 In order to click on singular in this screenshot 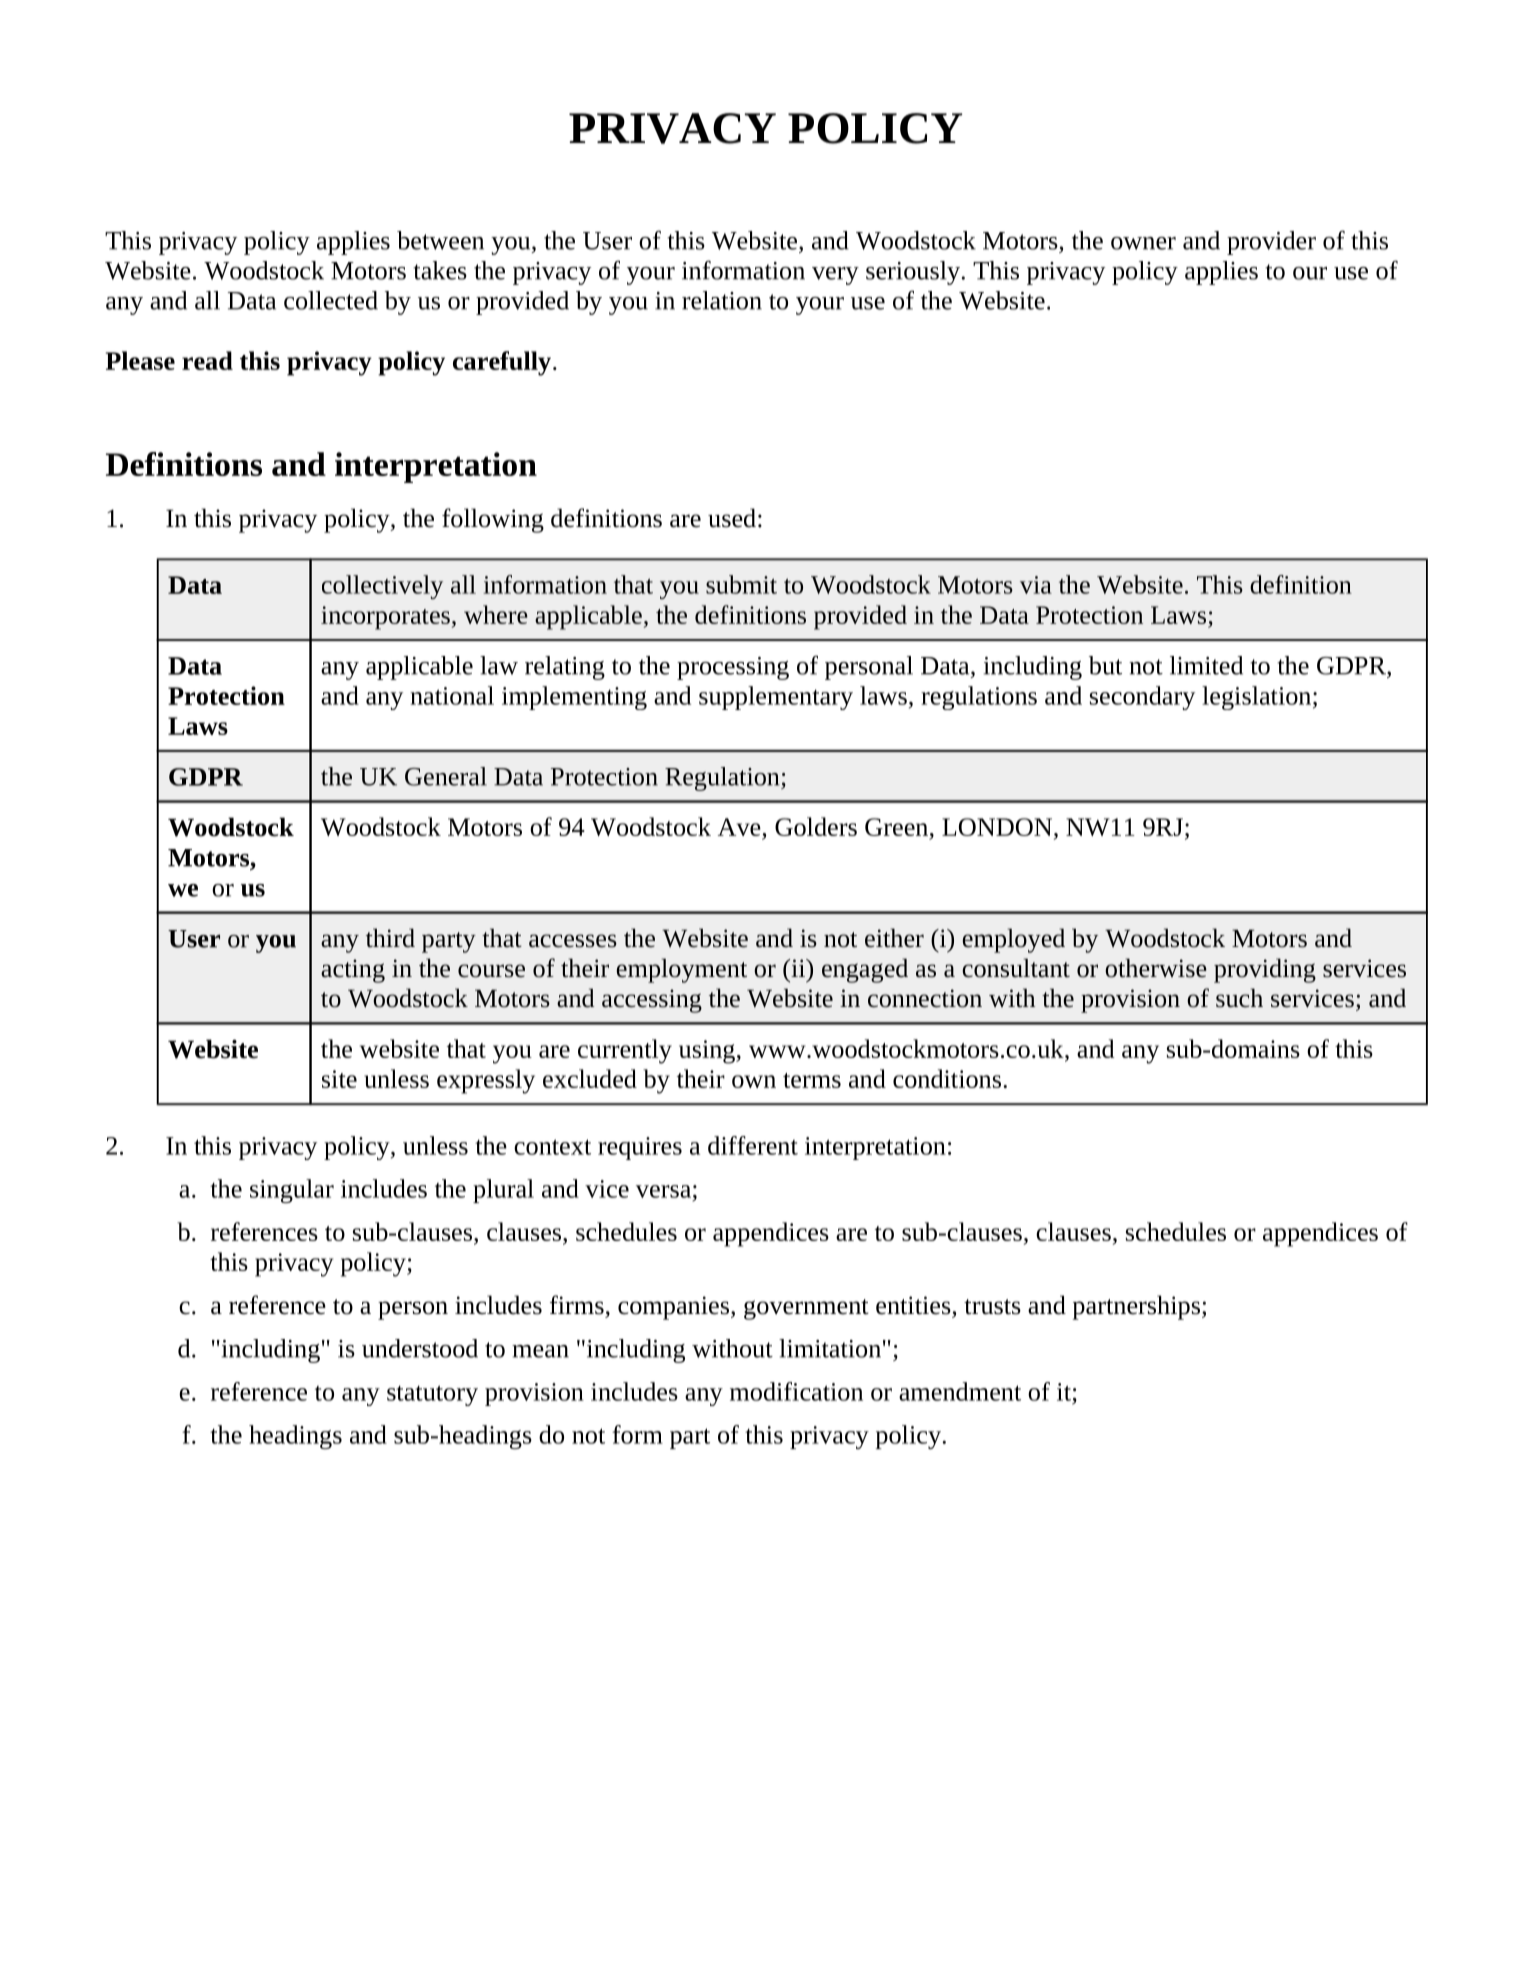, I will do `click(292, 1191)`.
